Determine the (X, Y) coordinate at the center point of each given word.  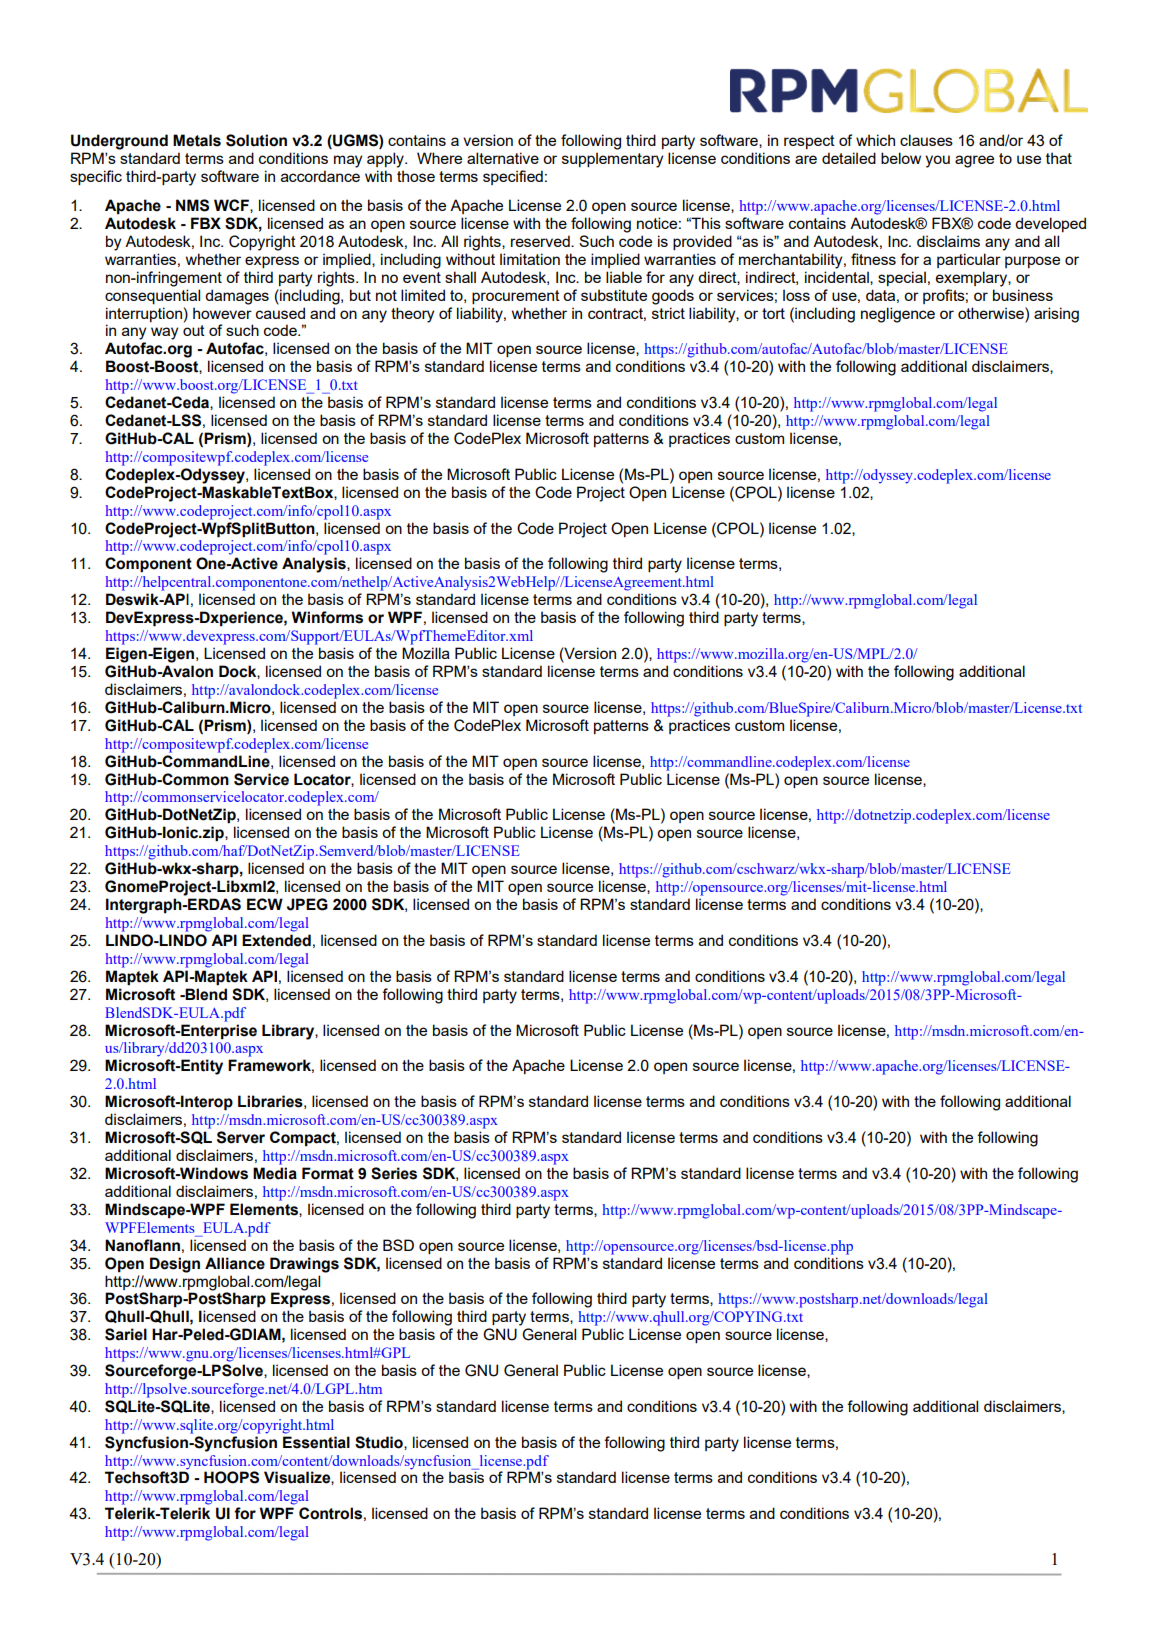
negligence (898, 315)
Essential (316, 1442)
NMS (192, 205)
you (937, 161)
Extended (276, 940)
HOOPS (231, 1477)
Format (328, 1173)
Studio (380, 1443)
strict (668, 313)
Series (394, 1173)
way (164, 333)
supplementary (612, 160)
